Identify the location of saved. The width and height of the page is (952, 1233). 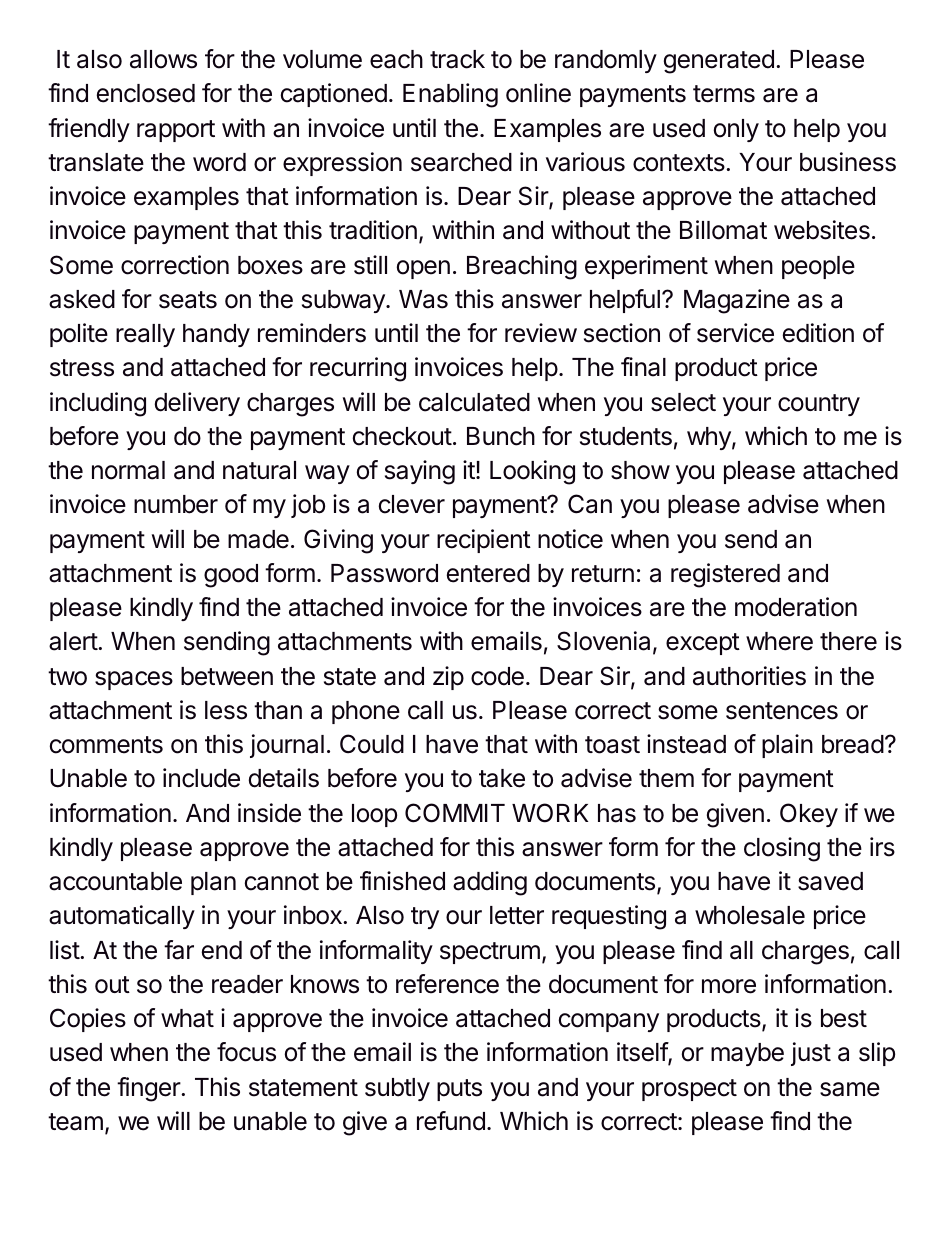
(830, 881).
